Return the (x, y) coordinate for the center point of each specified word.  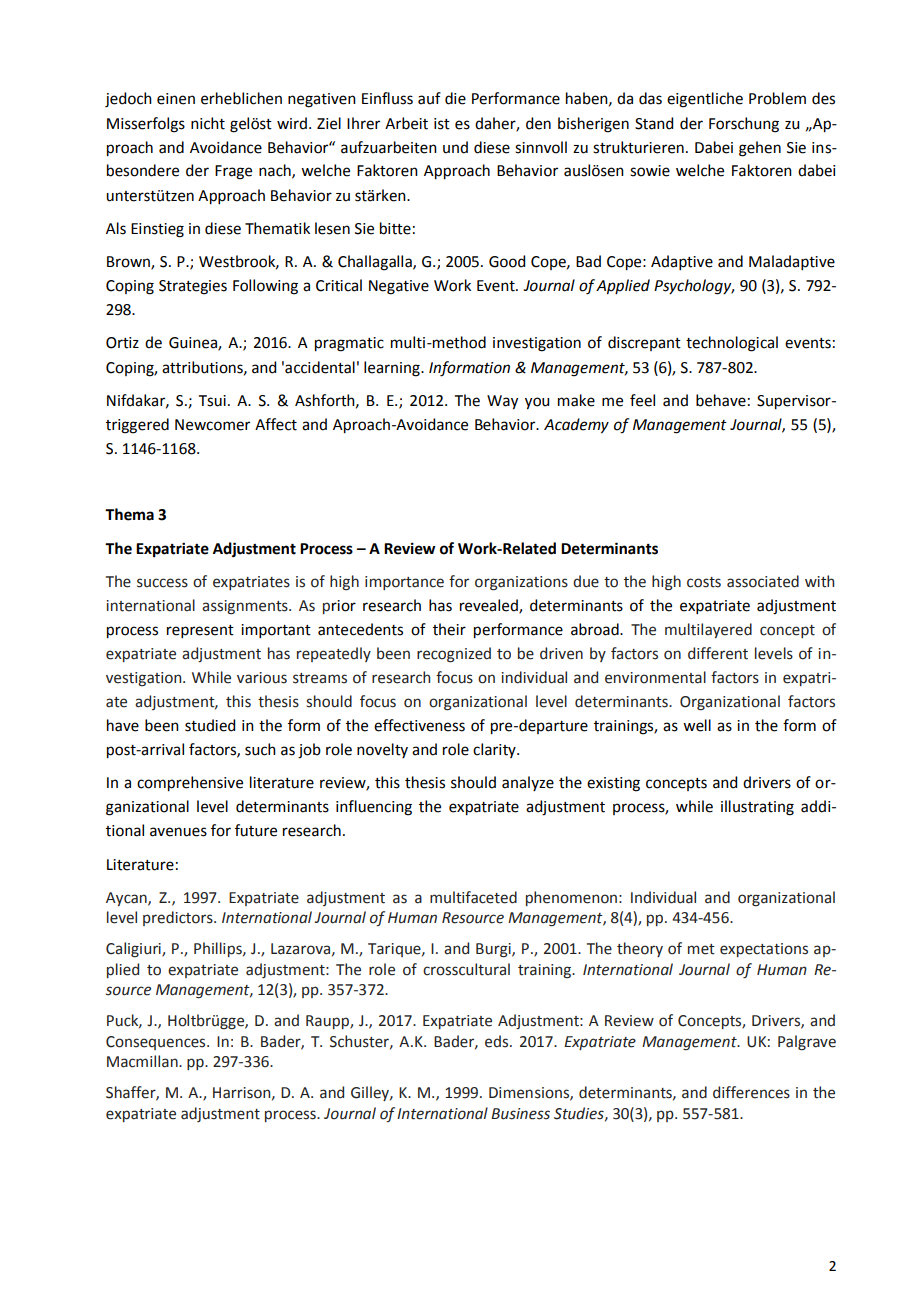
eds (498, 1041)
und (455, 147)
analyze (528, 783)
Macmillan (143, 1061)
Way (502, 402)
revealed (490, 606)
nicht (208, 123)
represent (200, 631)
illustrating (757, 808)
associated (763, 581)
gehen (760, 149)
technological (732, 344)
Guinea (194, 344)
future (256, 830)
